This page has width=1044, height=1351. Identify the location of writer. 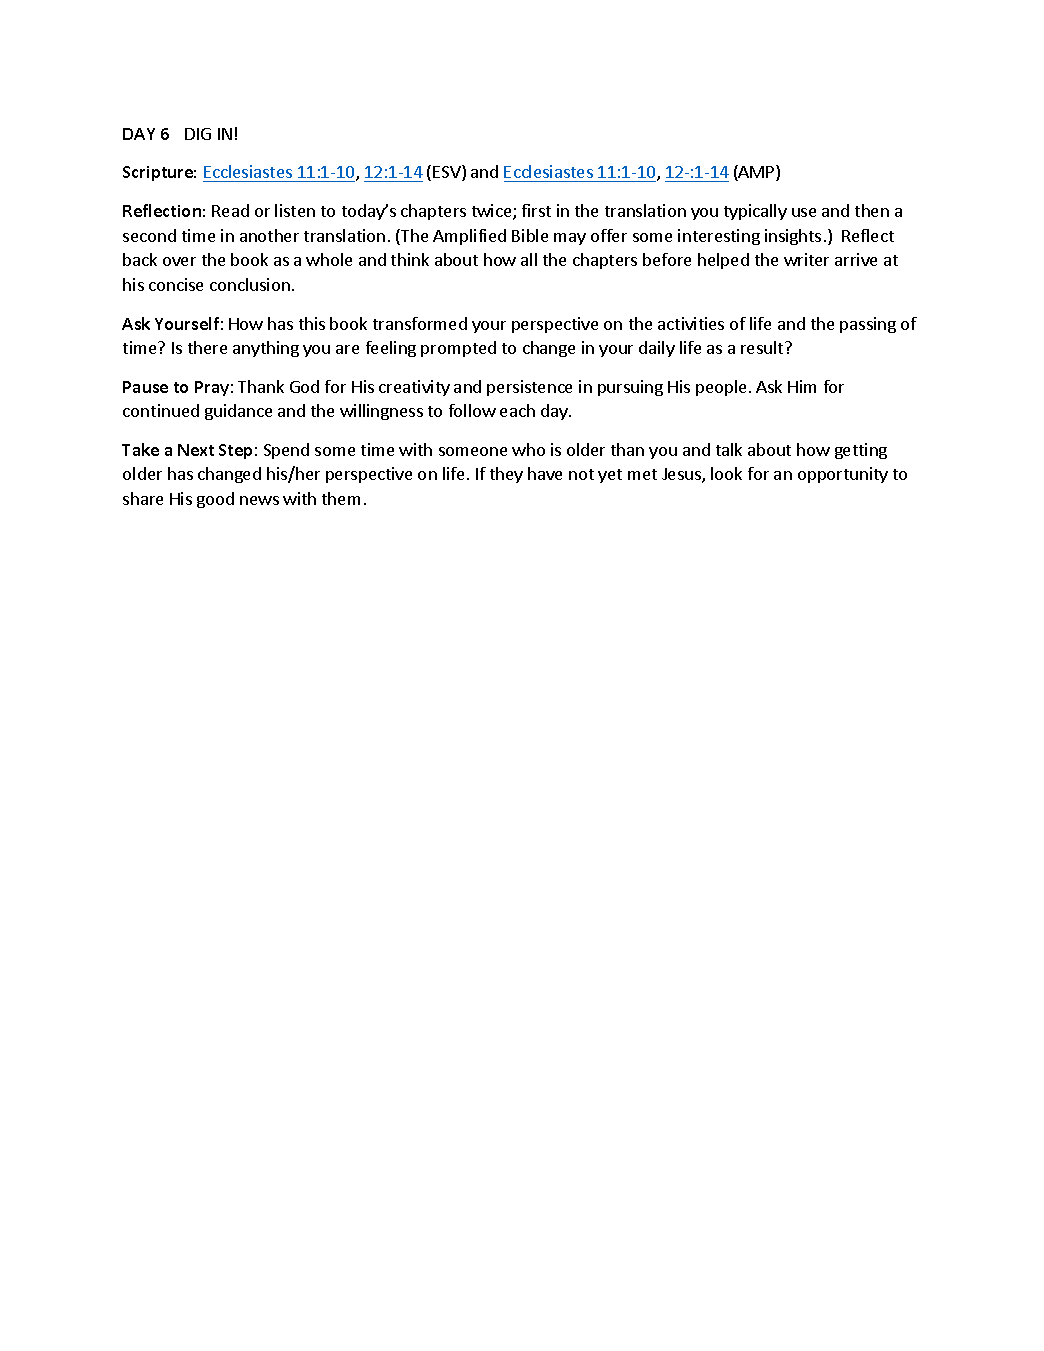
(806, 259).
